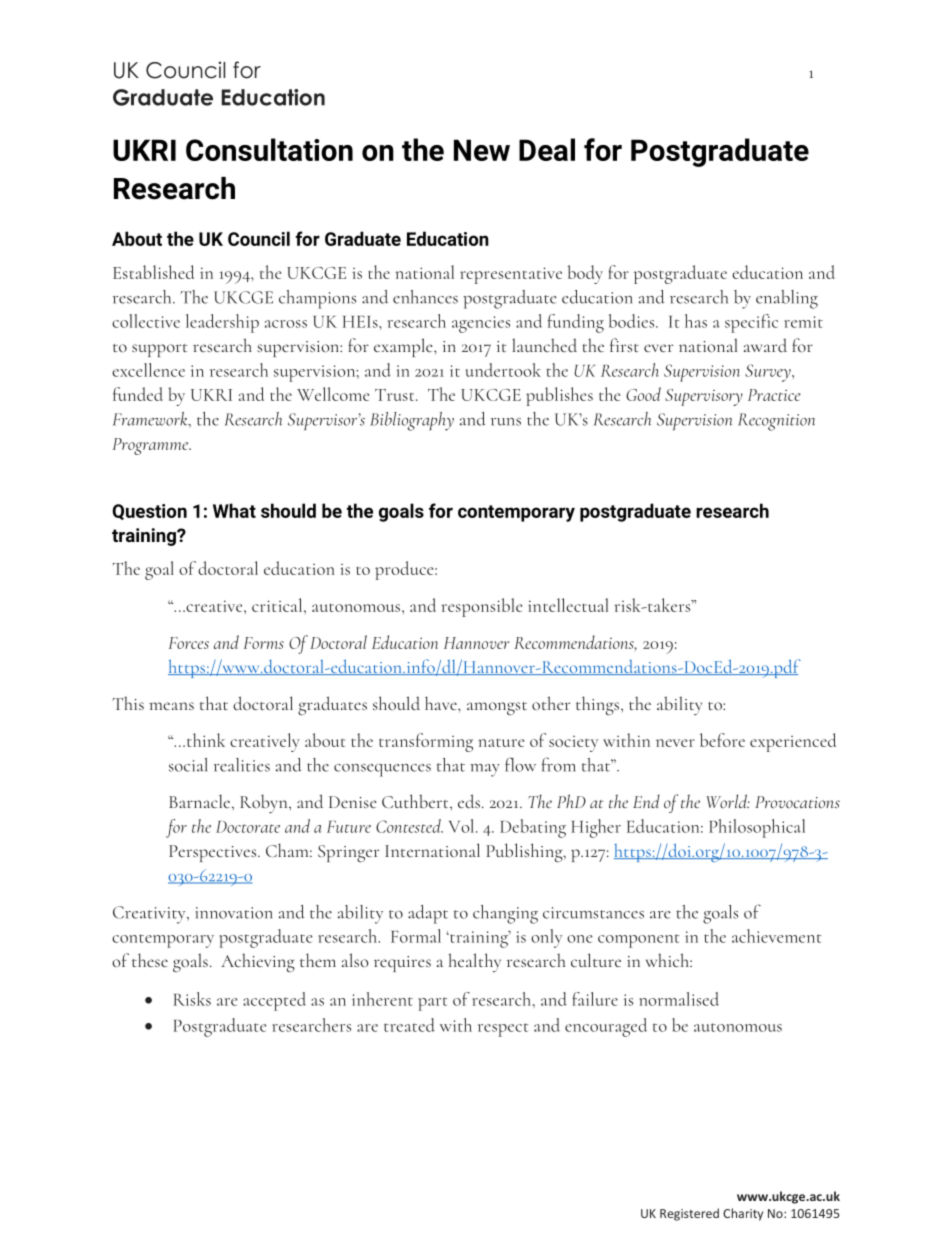  I want to click on What, so click(234, 510).
